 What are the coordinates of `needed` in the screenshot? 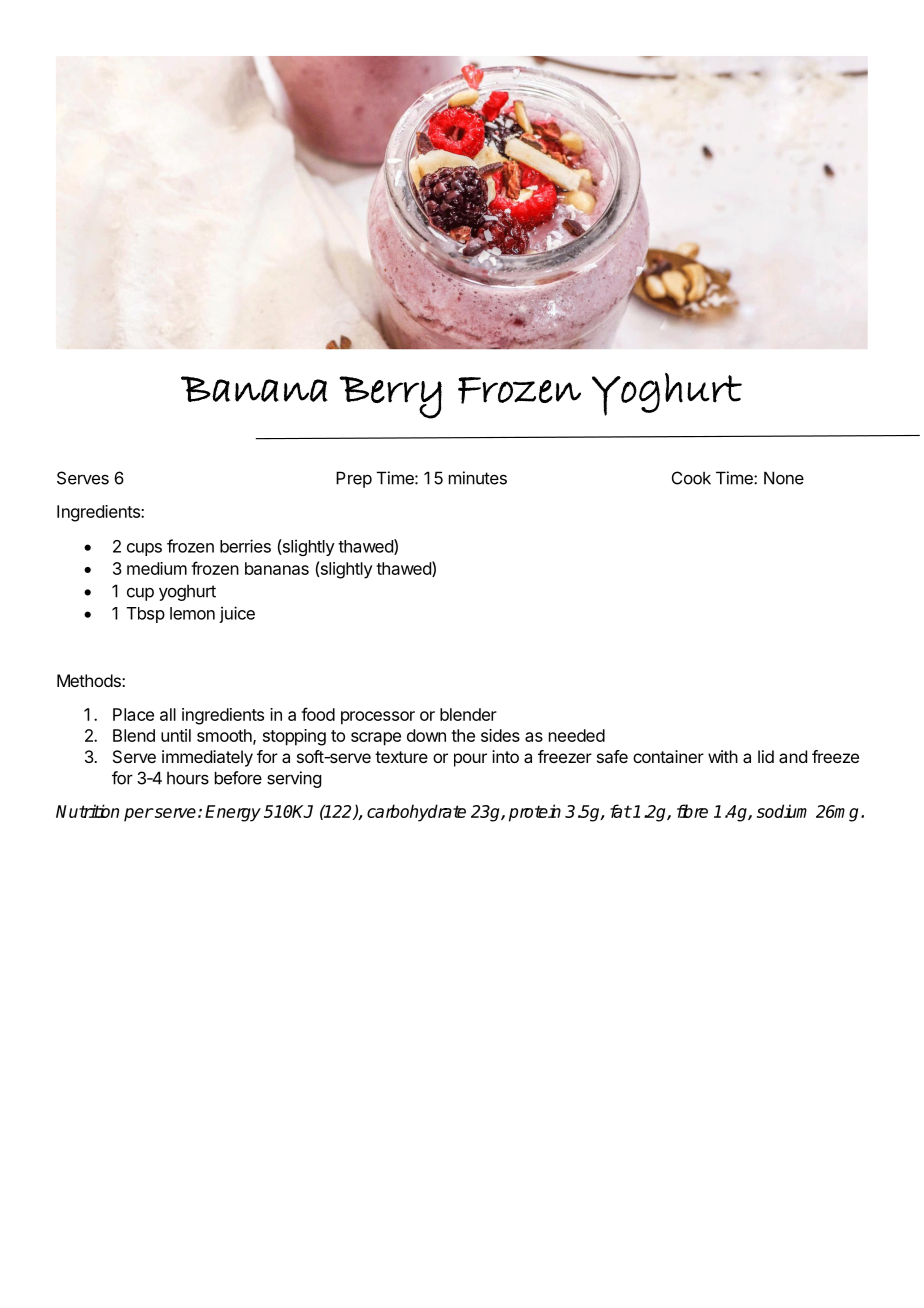 It's located at (577, 735).
